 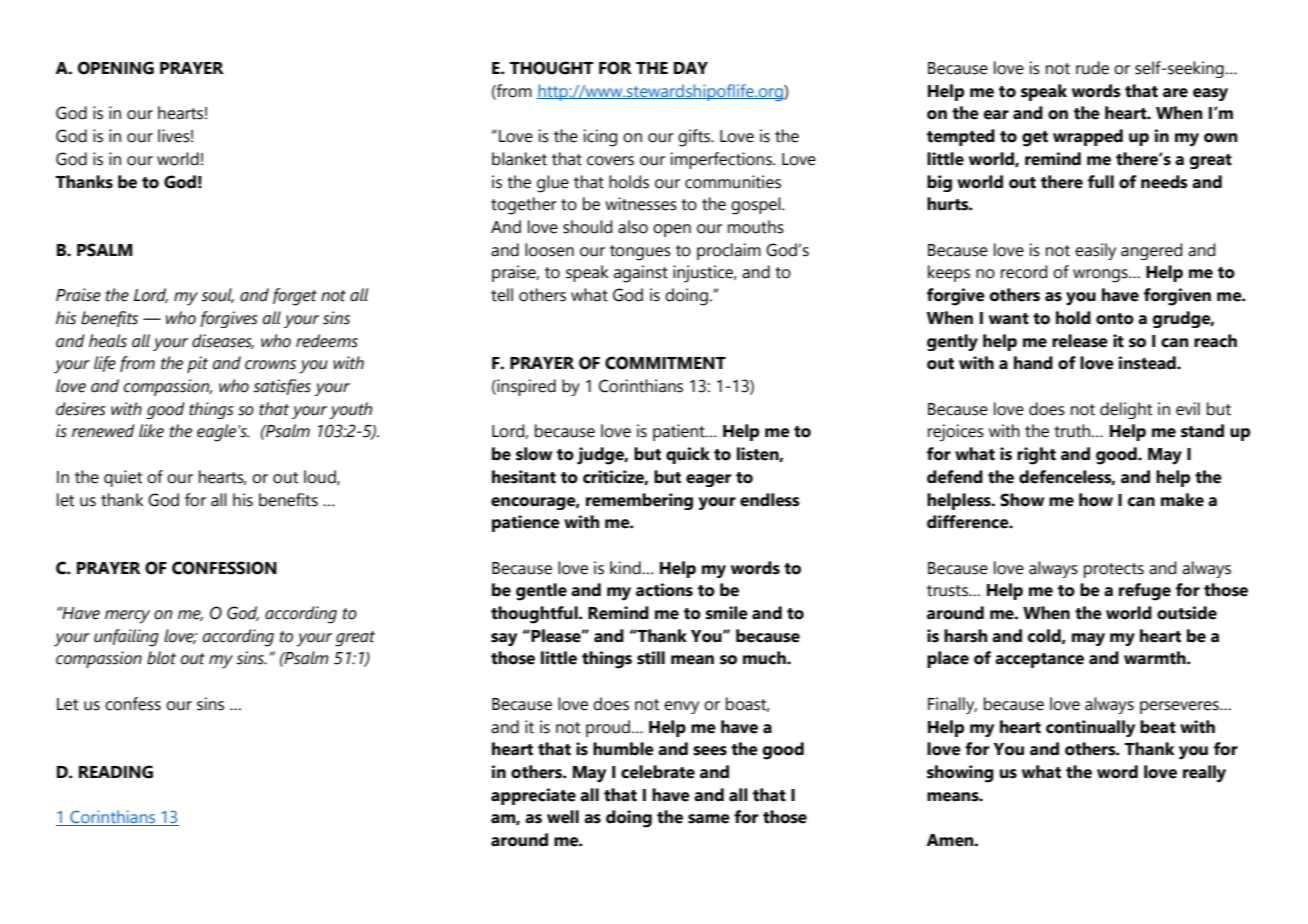 I want to click on truth, so click(x=1073, y=431).
